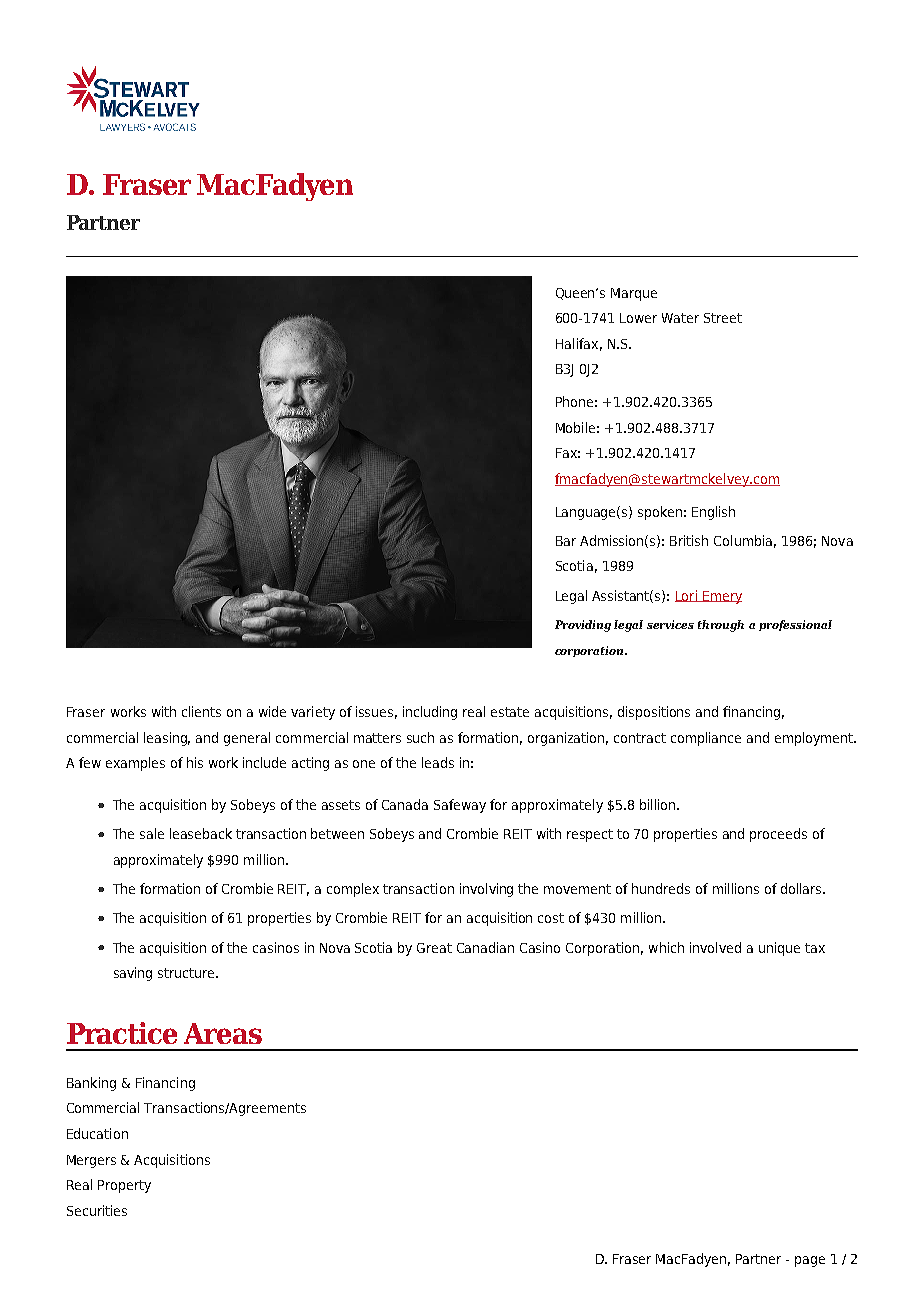 Image resolution: width=924 pixels, height=1308 pixels. I want to click on compliance, so click(706, 739).
